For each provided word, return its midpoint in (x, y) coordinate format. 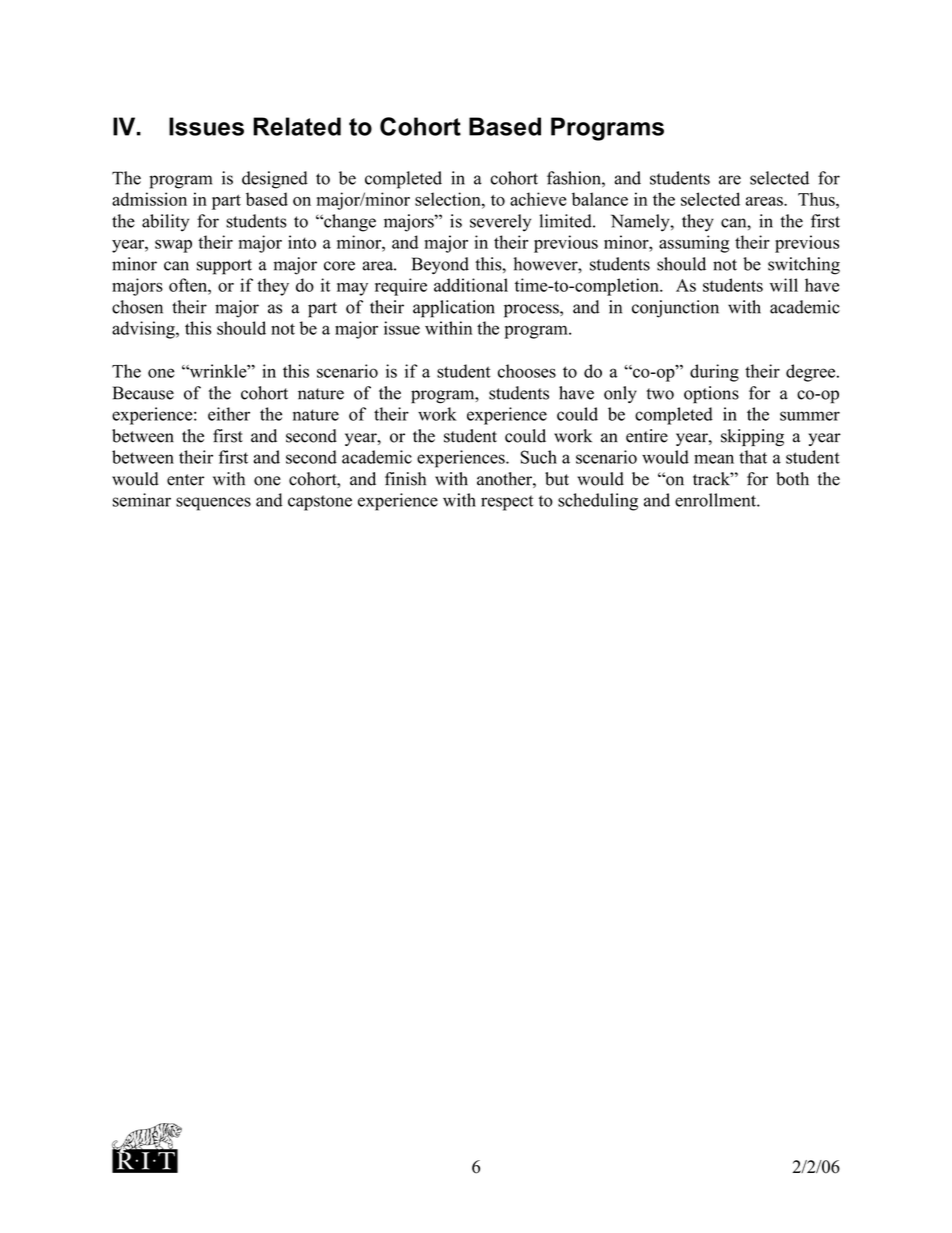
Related (297, 126)
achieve (538, 199)
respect (507, 503)
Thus (817, 199)
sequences (213, 504)
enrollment (716, 500)
